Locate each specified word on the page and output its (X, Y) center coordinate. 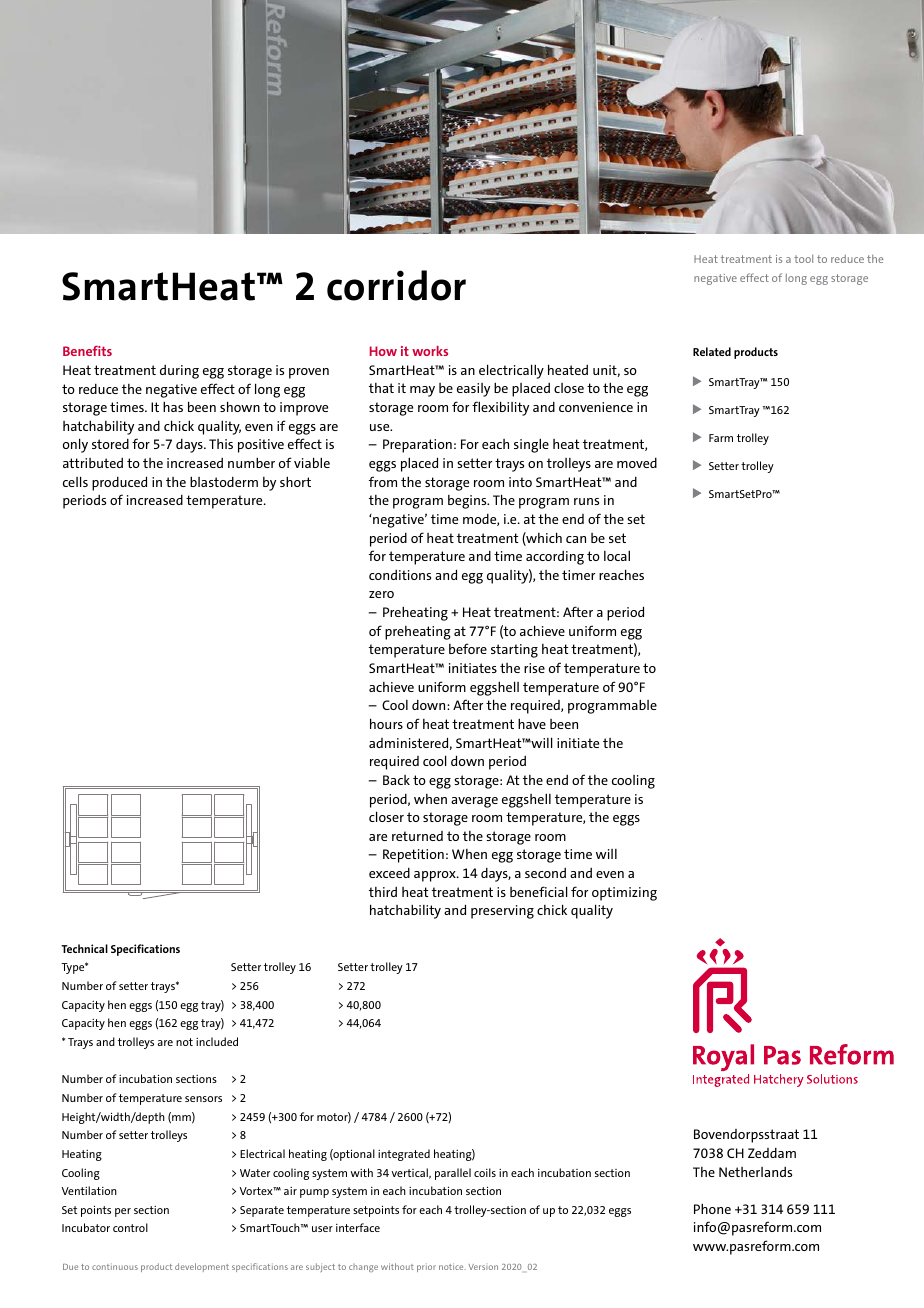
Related (712, 351)
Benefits (87, 351)
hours (386, 723)
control (130, 1227)
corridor (396, 285)
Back (396, 780)
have (532, 723)
